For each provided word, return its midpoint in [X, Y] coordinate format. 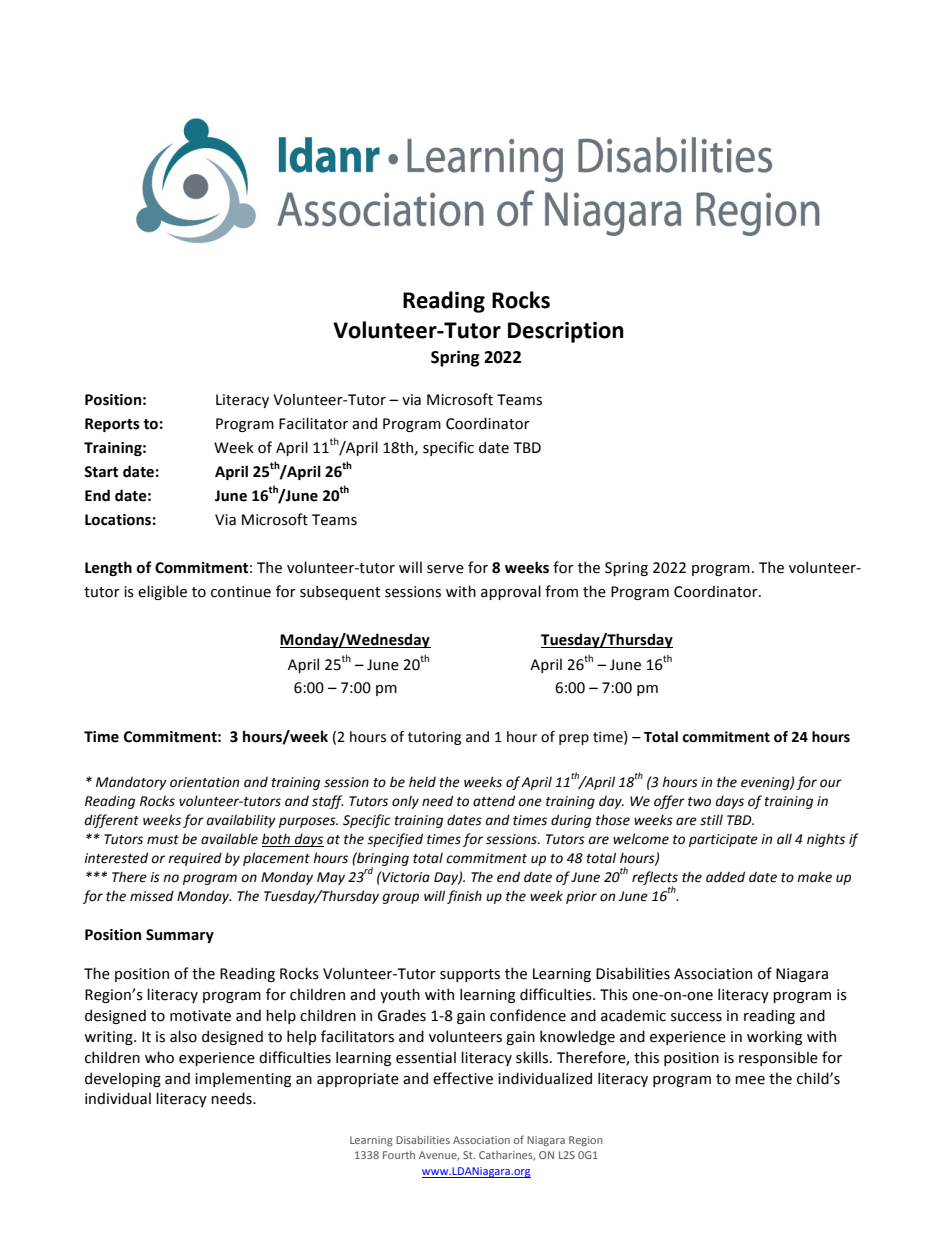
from [561, 591]
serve [445, 569]
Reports [112, 425]
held [422, 782]
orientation [204, 782]
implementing [243, 1079]
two [699, 802]
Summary [180, 936]
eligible [162, 592]
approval [511, 592]
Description [566, 332]
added [725, 877]
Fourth [399, 1155]
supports [470, 975]
